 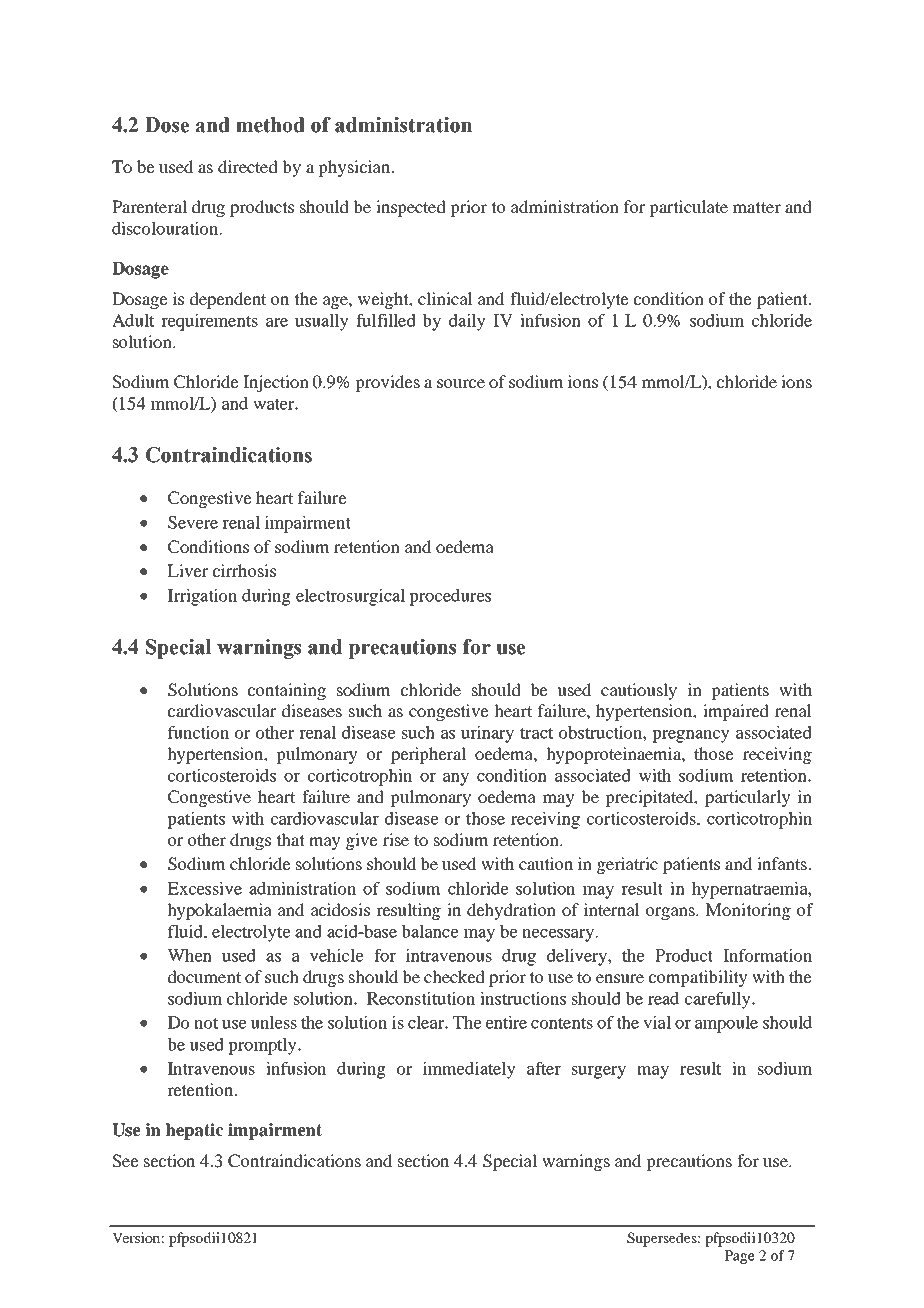 I want to click on procedures, so click(x=450, y=597).
